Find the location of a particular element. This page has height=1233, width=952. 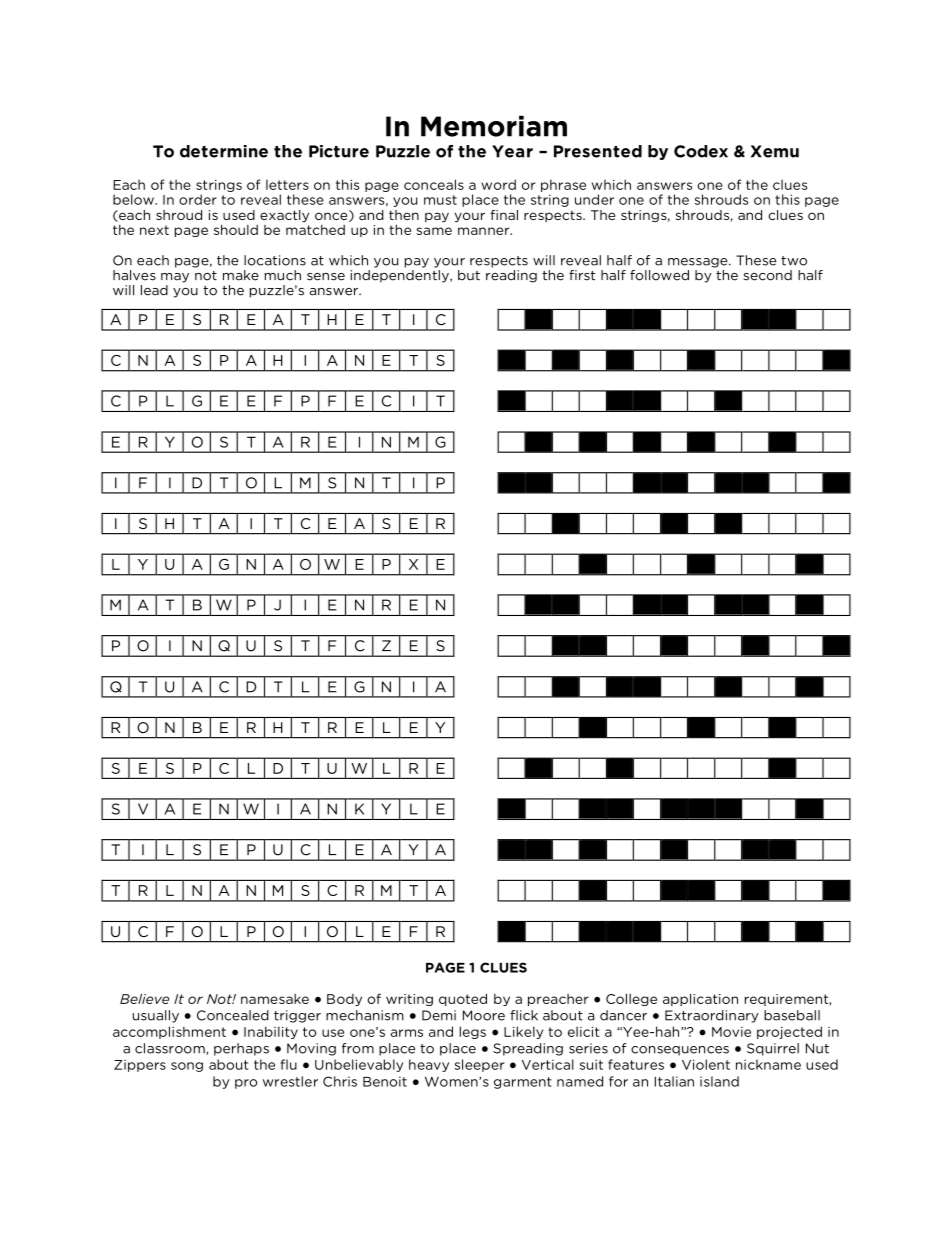

Codex is located at coordinates (701, 151).
